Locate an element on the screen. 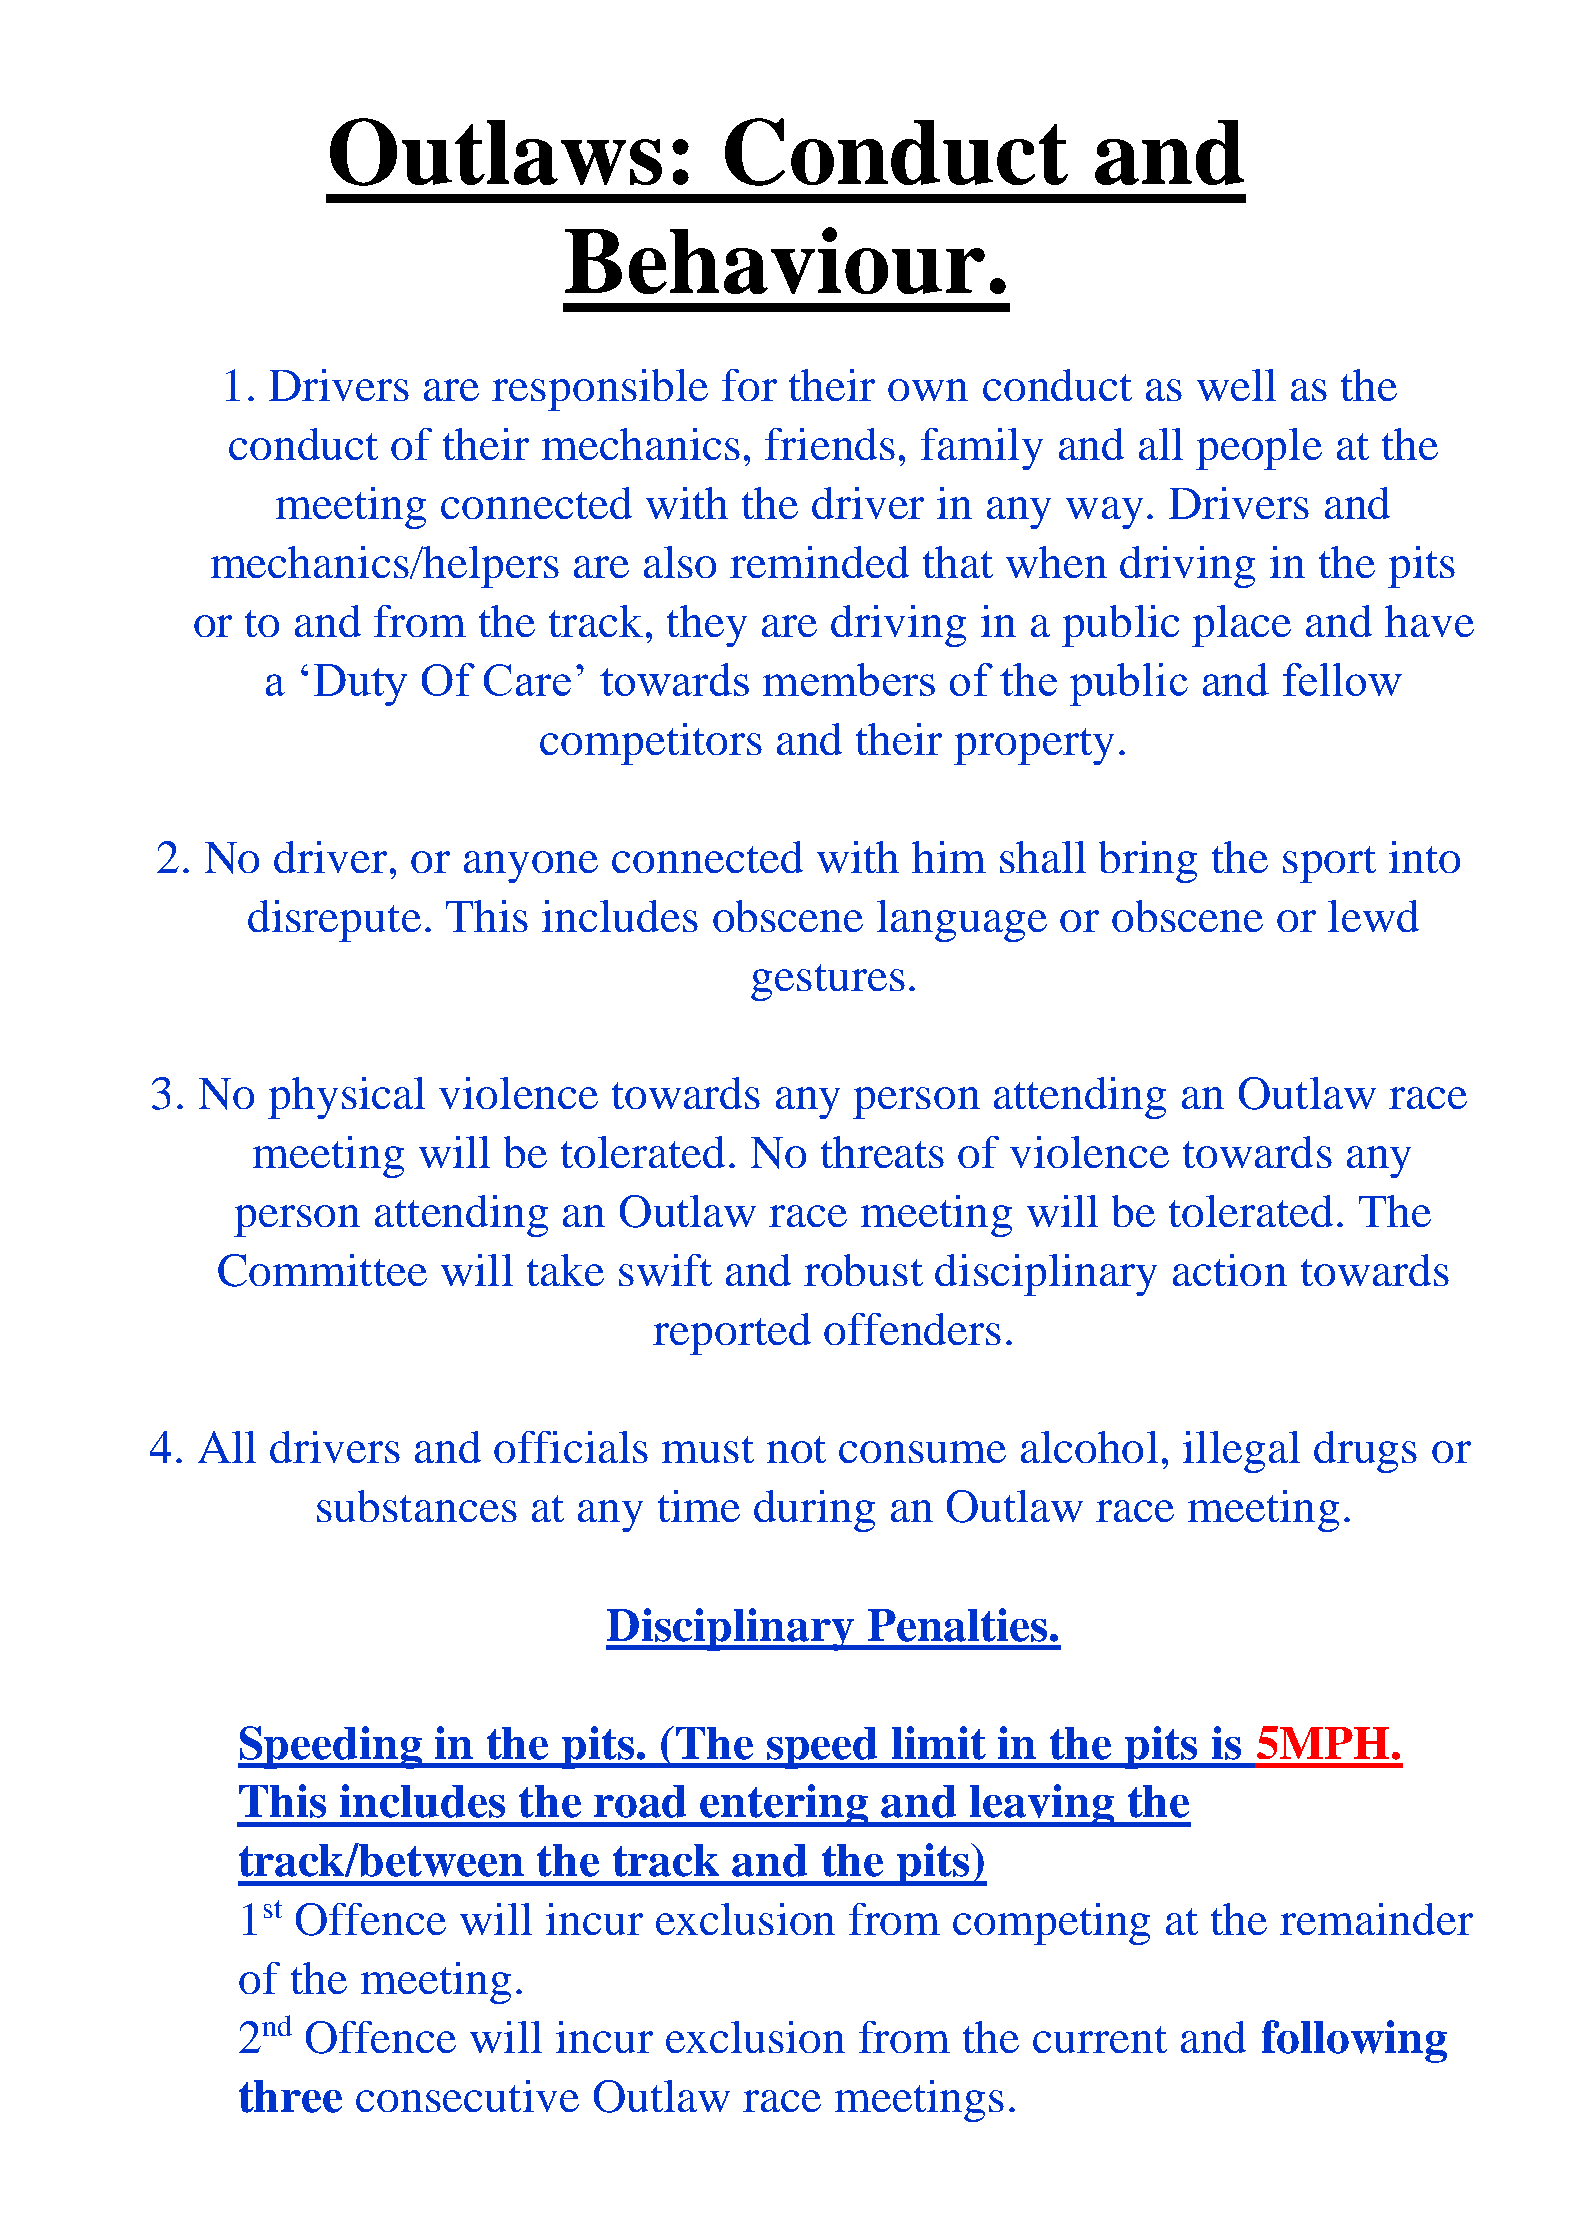 The height and width of the screenshot is (2224, 1572). action is located at coordinates (1230, 1270).
